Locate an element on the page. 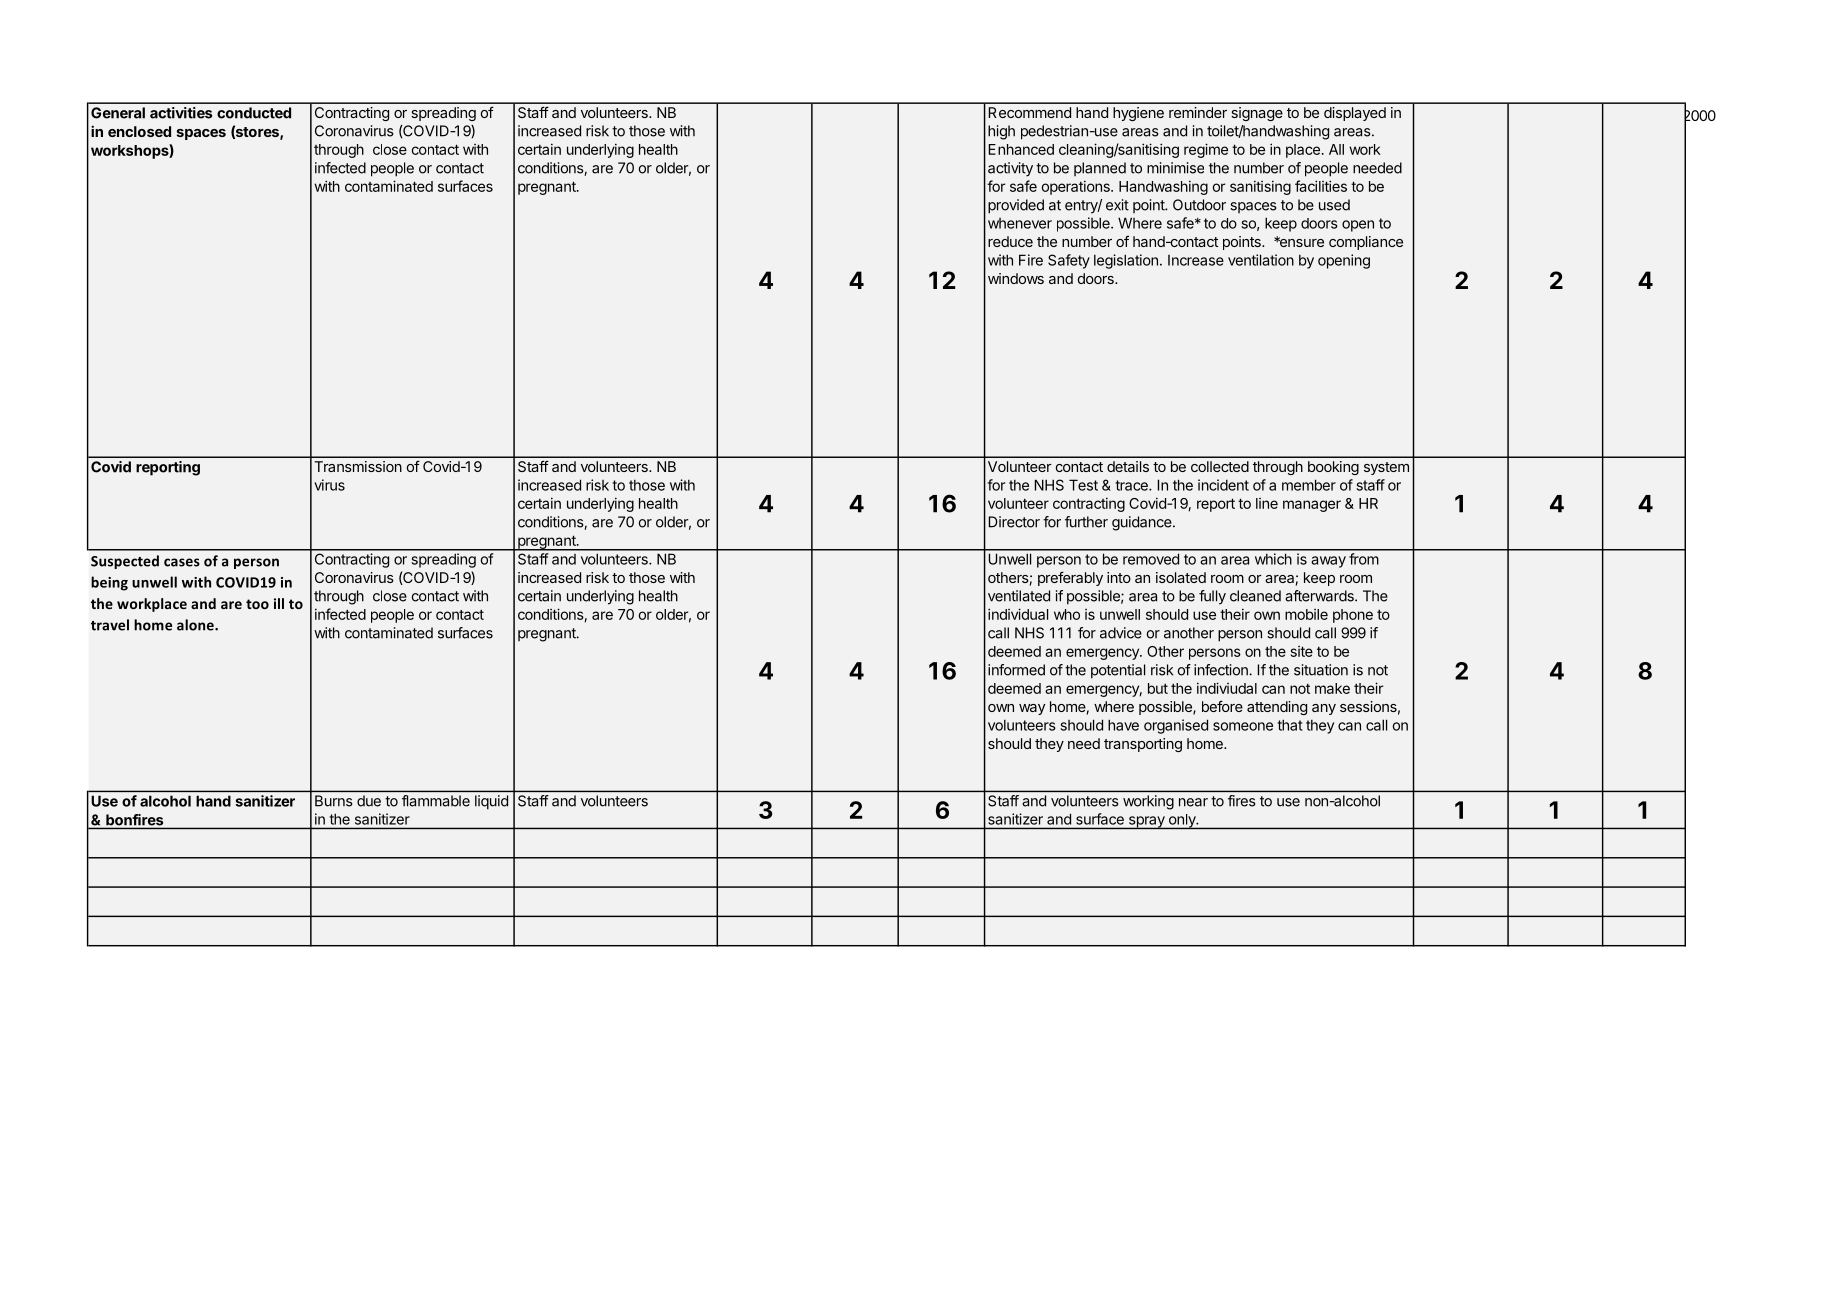  liquid is located at coordinates (491, 802).
